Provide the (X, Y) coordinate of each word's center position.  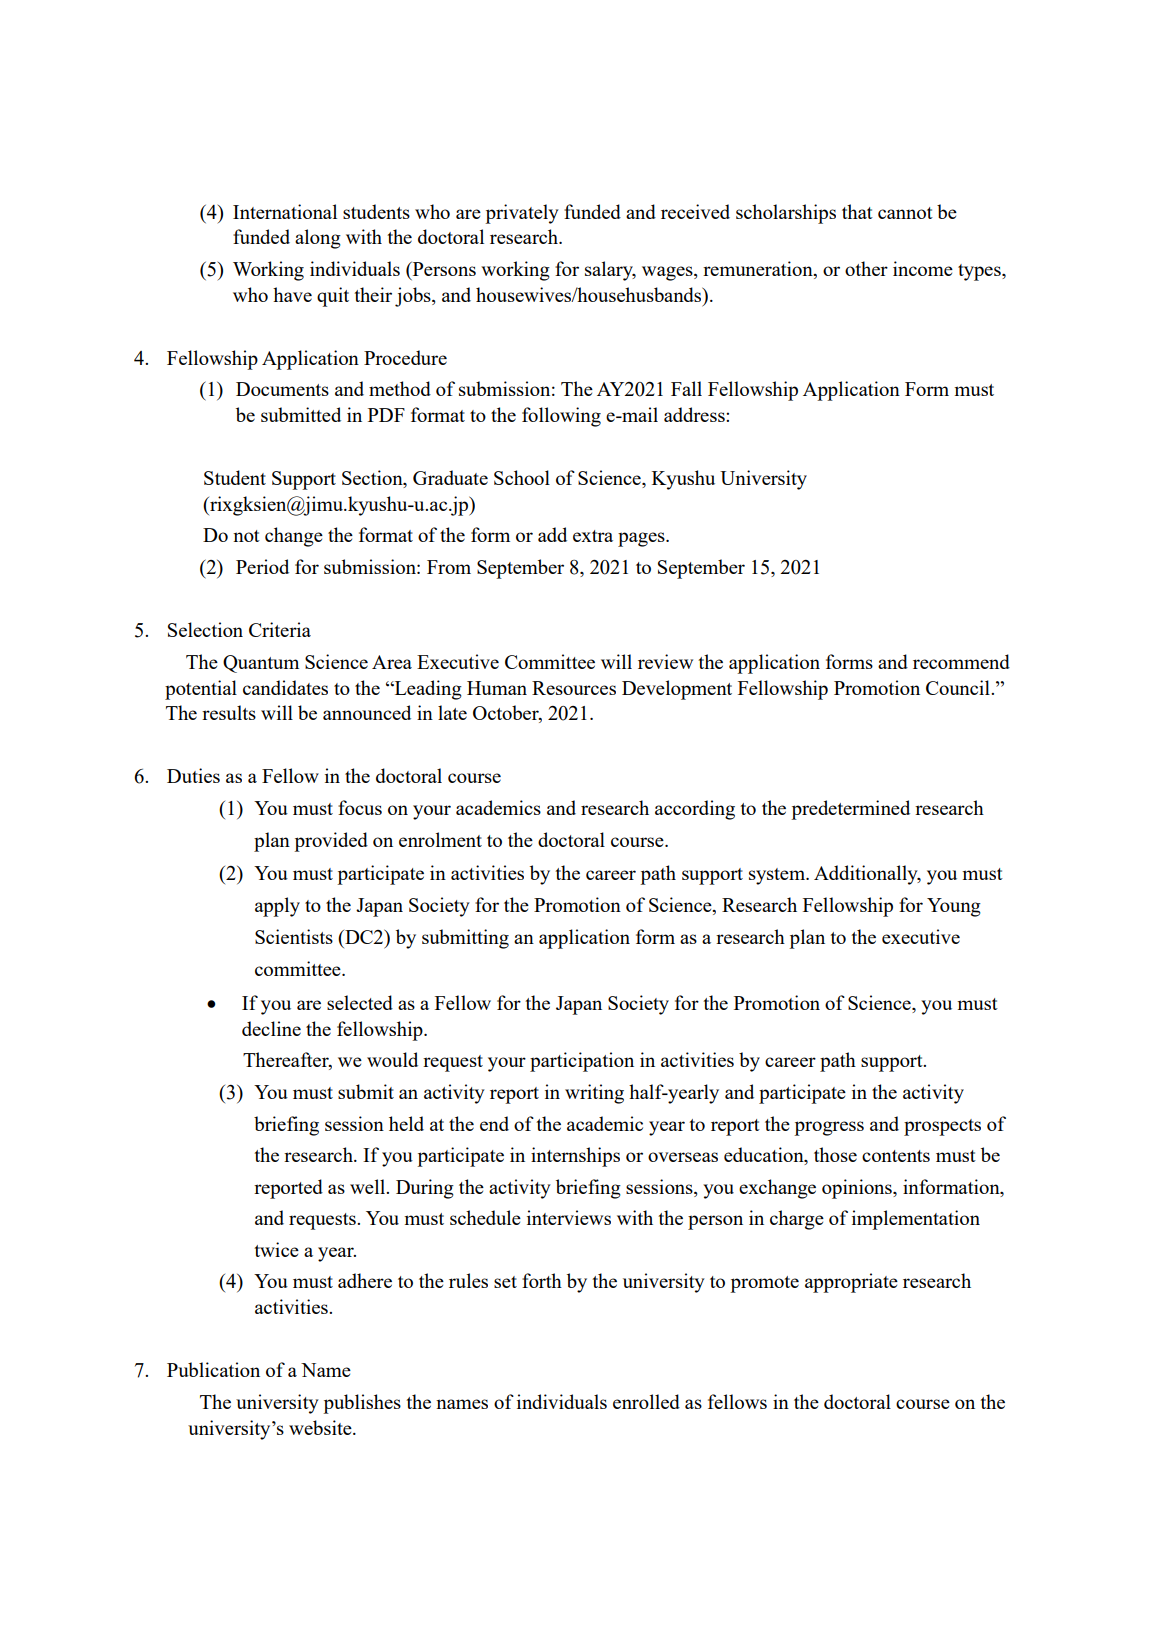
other (866, 268)
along (318, 239)
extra (593, 536)
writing (594, 1094)
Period (262, 566)
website (321, 1427)
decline (271, 1028)
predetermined (850, 810)
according (695, 810)
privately (522, 214)
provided (331, 842)
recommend (961, 661)
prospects (942, 1127)
